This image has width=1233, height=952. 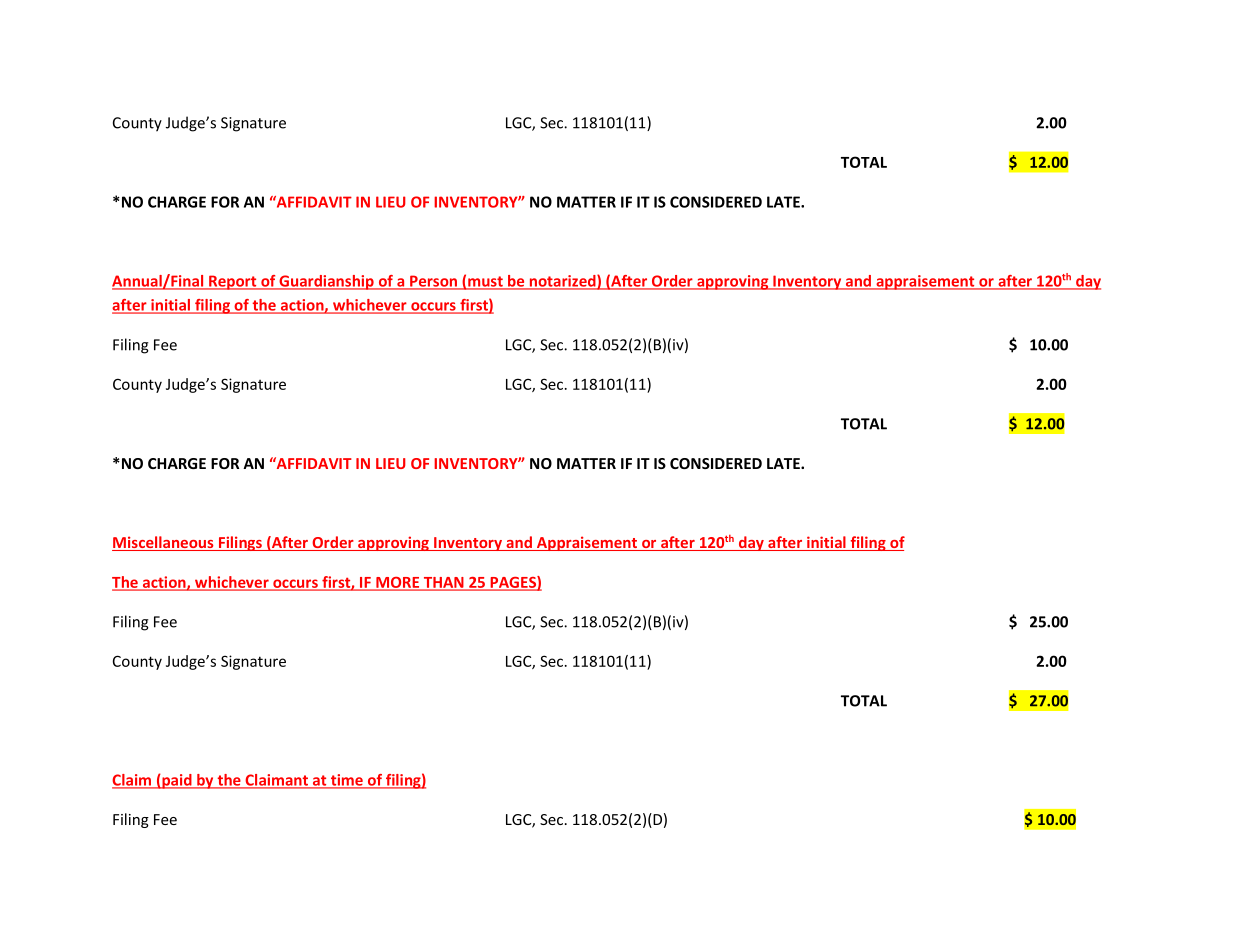 I want to click on notarized, so click(x=562, y=282).
